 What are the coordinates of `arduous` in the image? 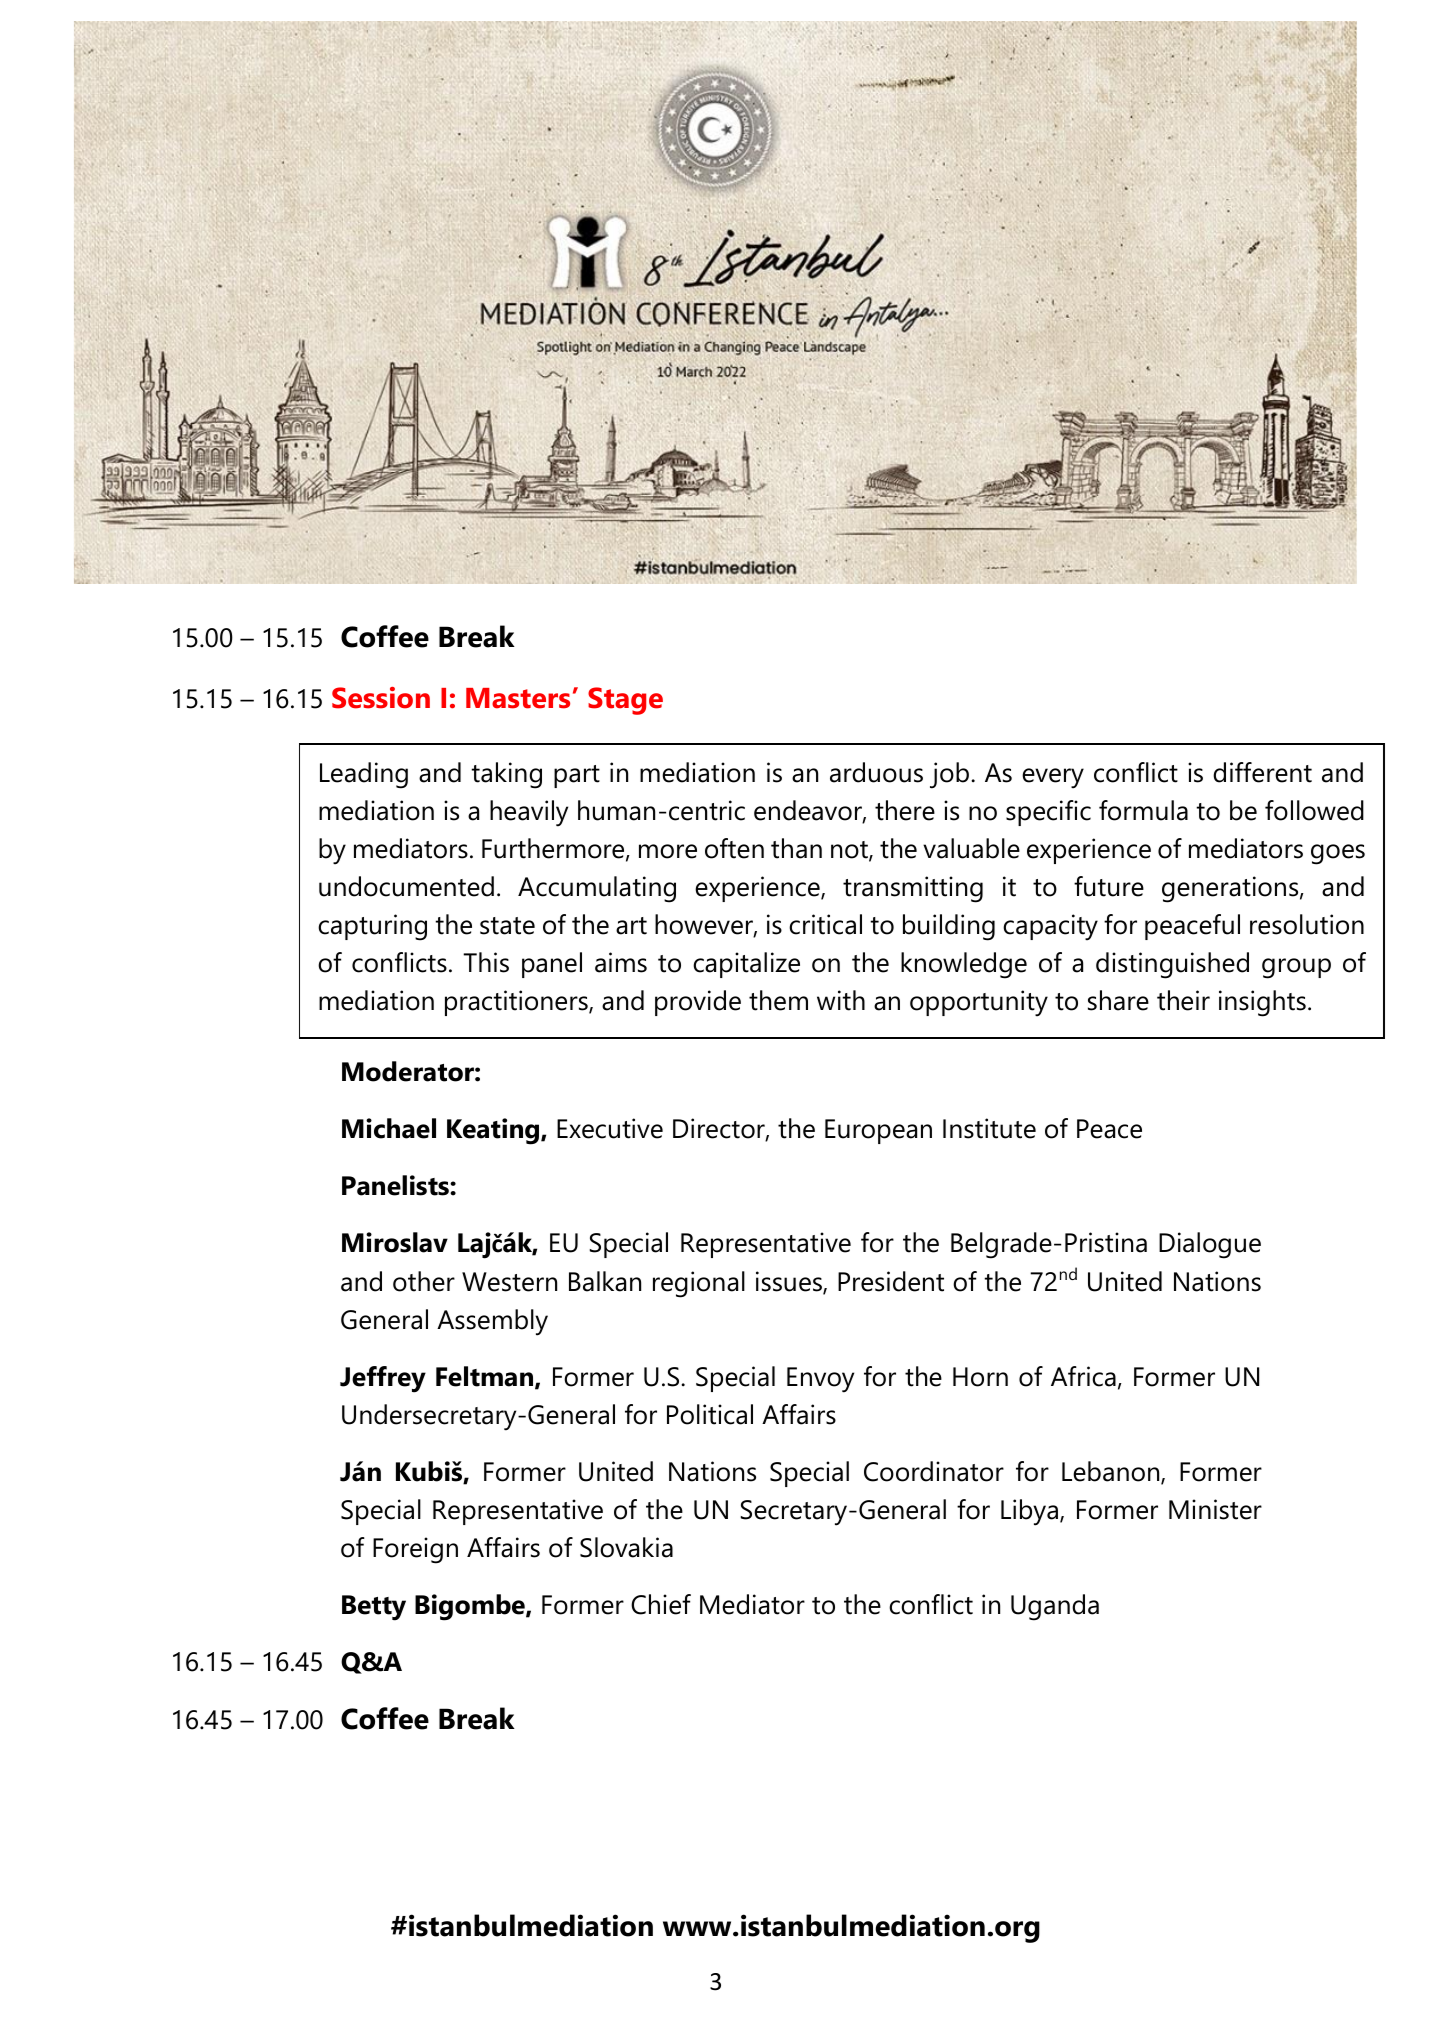 It's located at (876, 772).
